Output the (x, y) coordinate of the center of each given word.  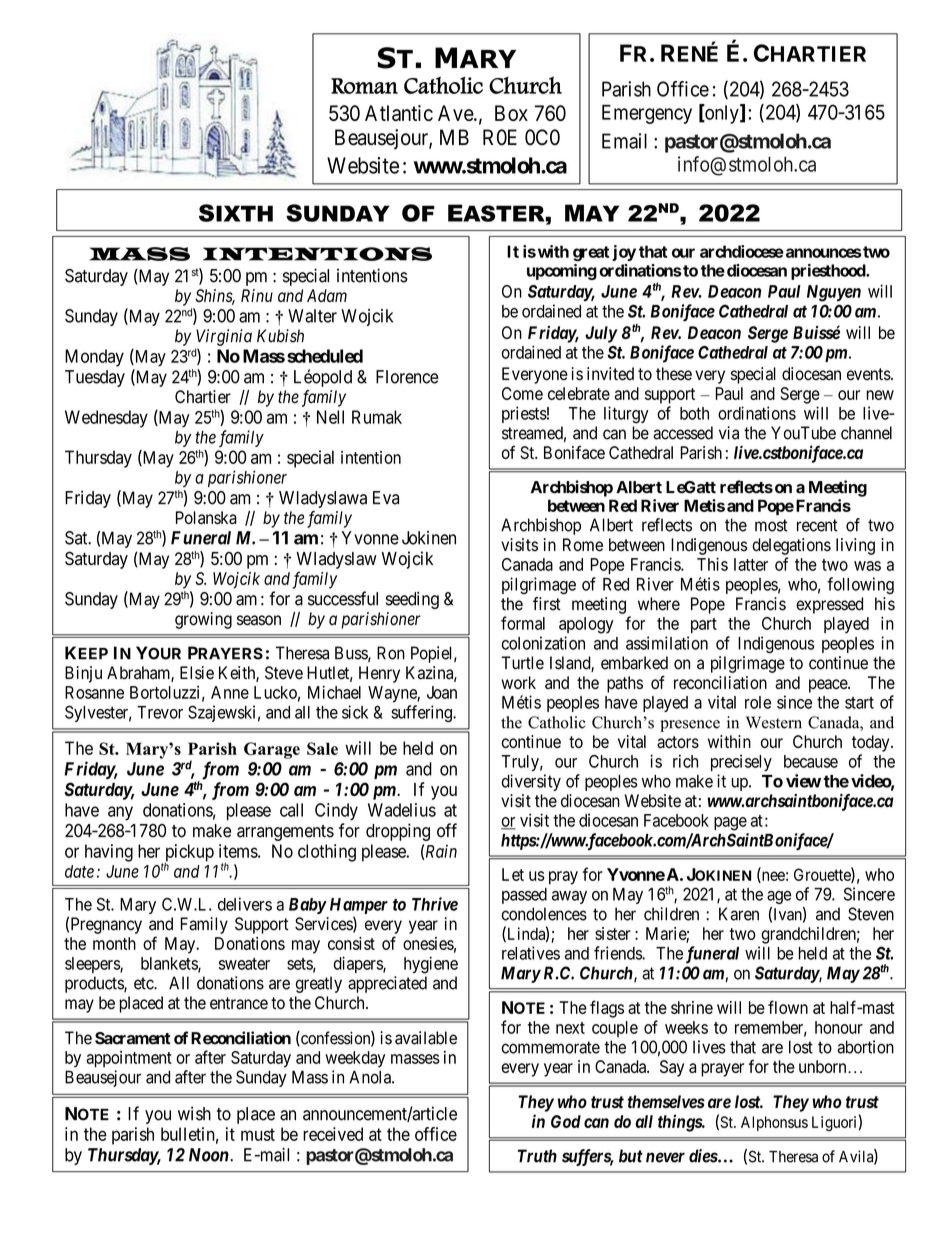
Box (511, 113)
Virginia (224, 337)
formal (523, 623)
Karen (739, 914)
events (869, 374)
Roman (364, 86)
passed (524, 896)
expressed (829, 605)
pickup (189, 854)
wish (194, 1113)
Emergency (647, 114)
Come (522, 393)
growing (203, 620)
